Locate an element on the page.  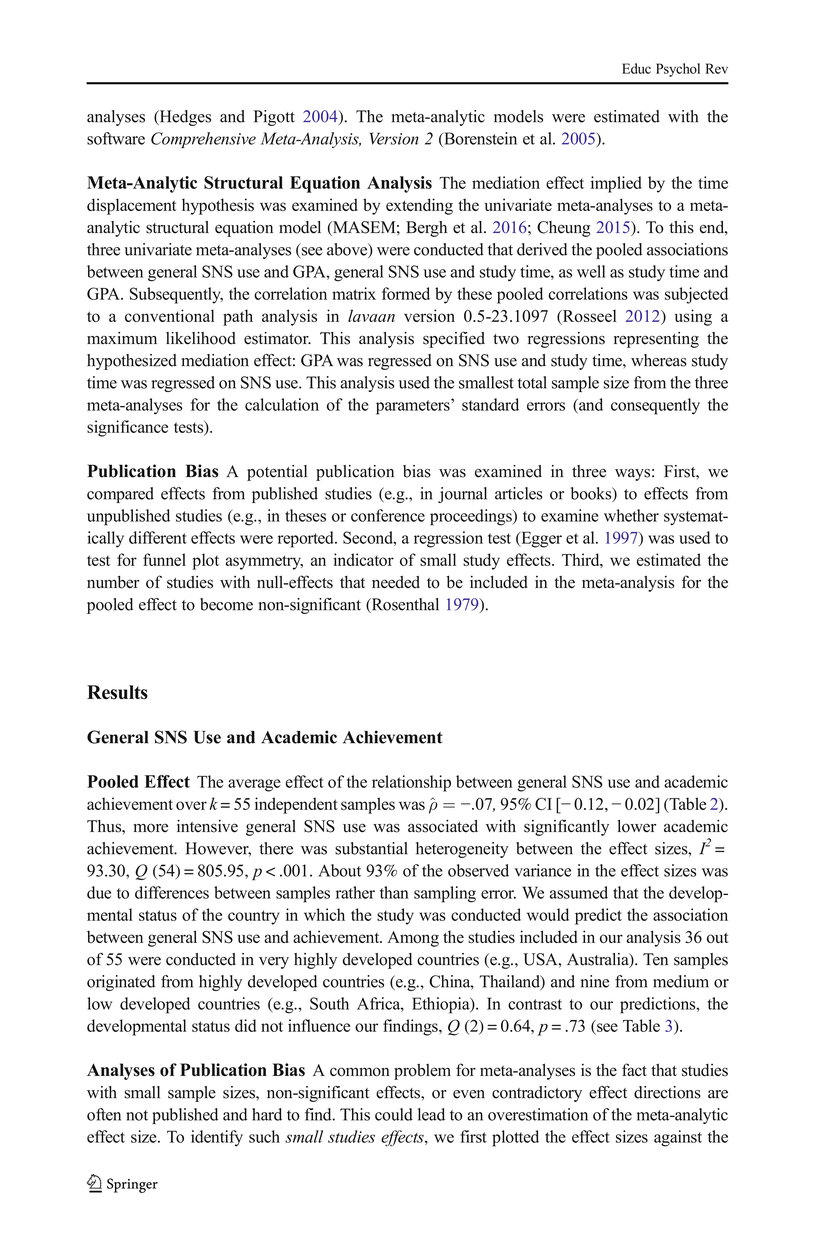
Comprehensive is located at coordinates (203, 140).
